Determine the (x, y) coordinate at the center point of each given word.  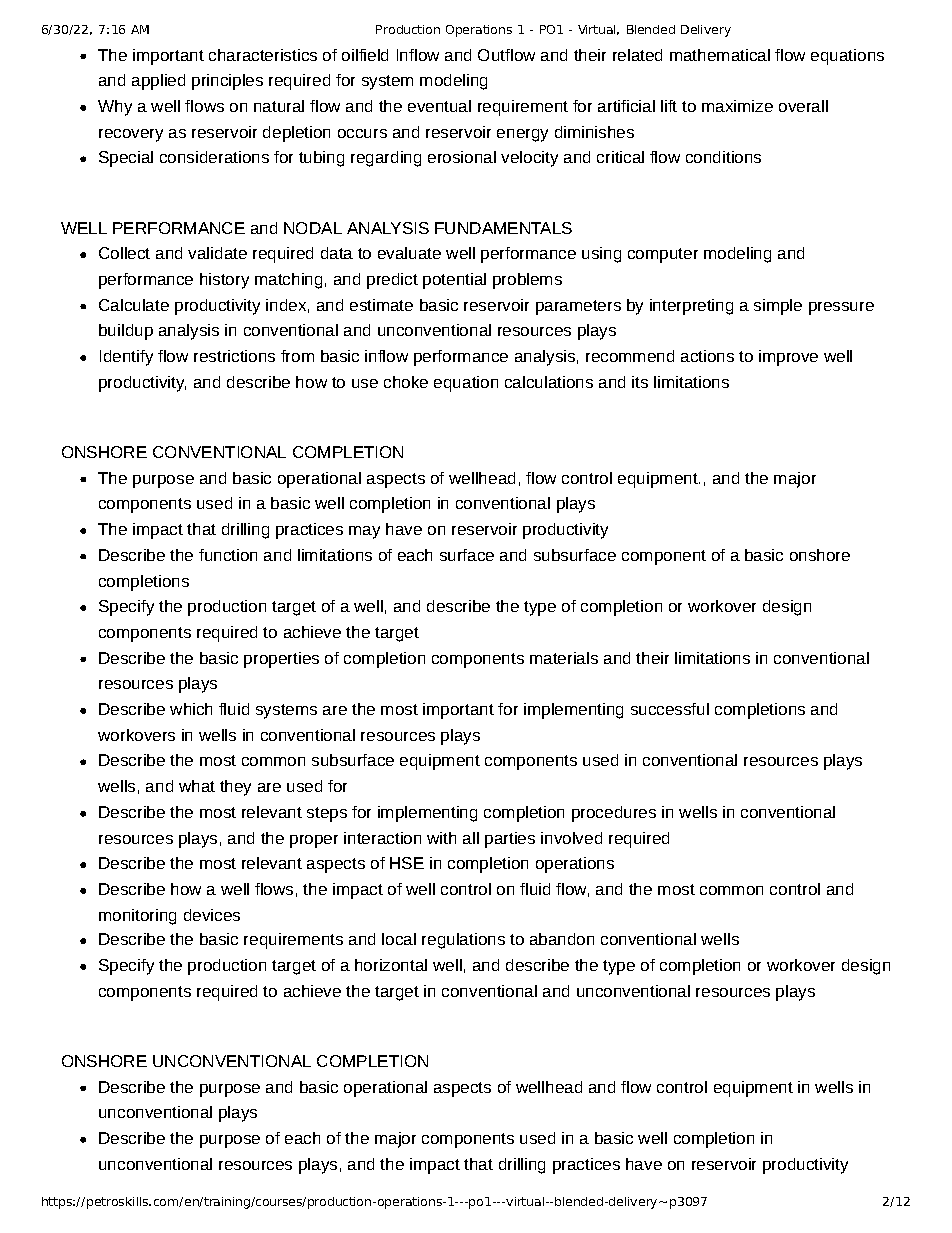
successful (670, 709)
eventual (439, 106)
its (640, 382)
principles (227, 82)
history (224, 281)
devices (212, 915)
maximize (737, 106)
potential (454, 281)
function (228, 555)
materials (564, 658)
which (191, 709)
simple (778, 307)
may (364, 532)
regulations (463, 941)
